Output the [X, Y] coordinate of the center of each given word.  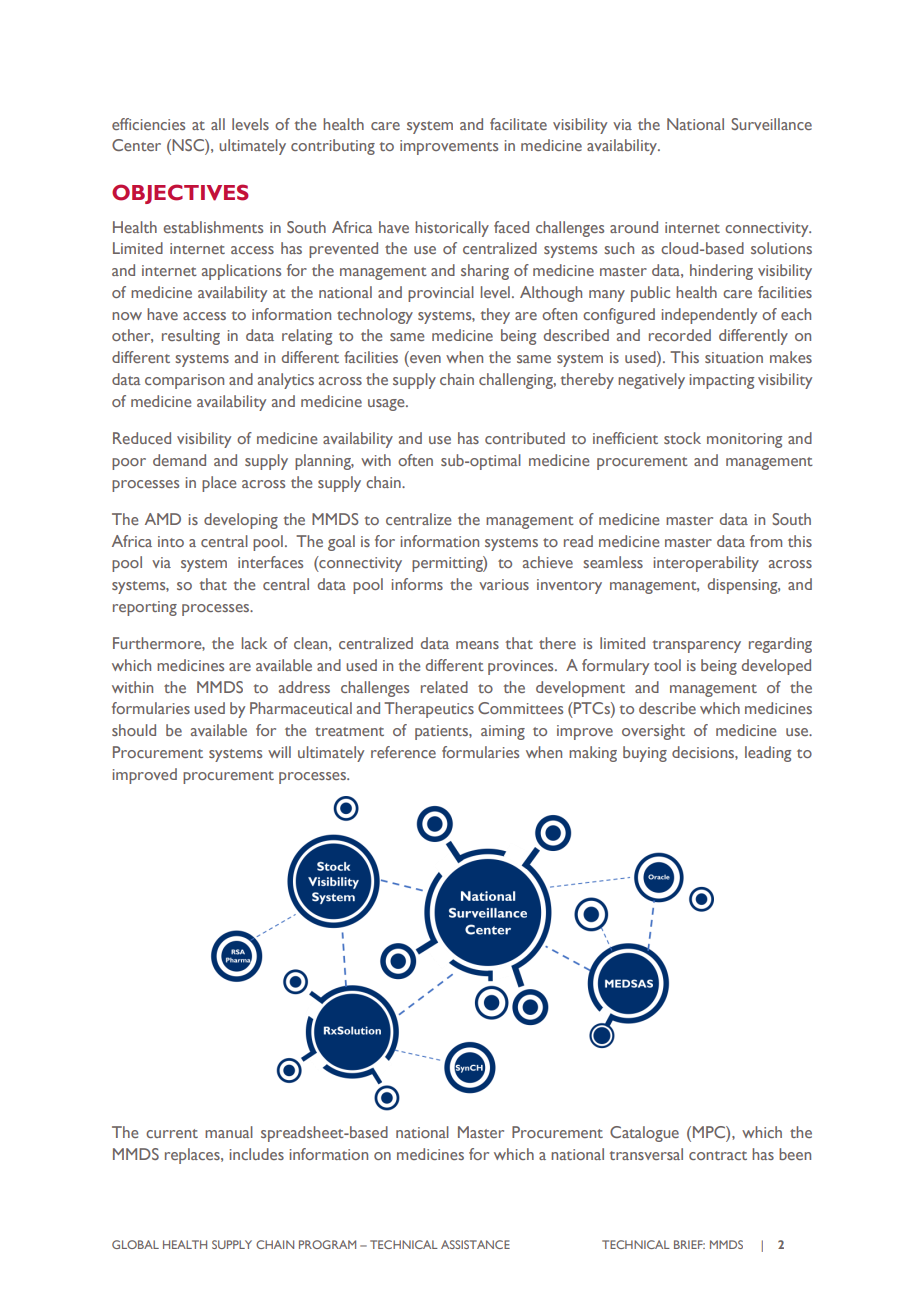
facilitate [518, 124]
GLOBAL [135, 1244]
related [444, 687]
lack [254, 643]
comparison [184, 381]
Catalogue [644, 1134]
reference [403, 752]
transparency [696, 646]
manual [229, 1132]
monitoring [744, 440]
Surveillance [771, 124]
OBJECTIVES [180, 194]
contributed [525, 438]
